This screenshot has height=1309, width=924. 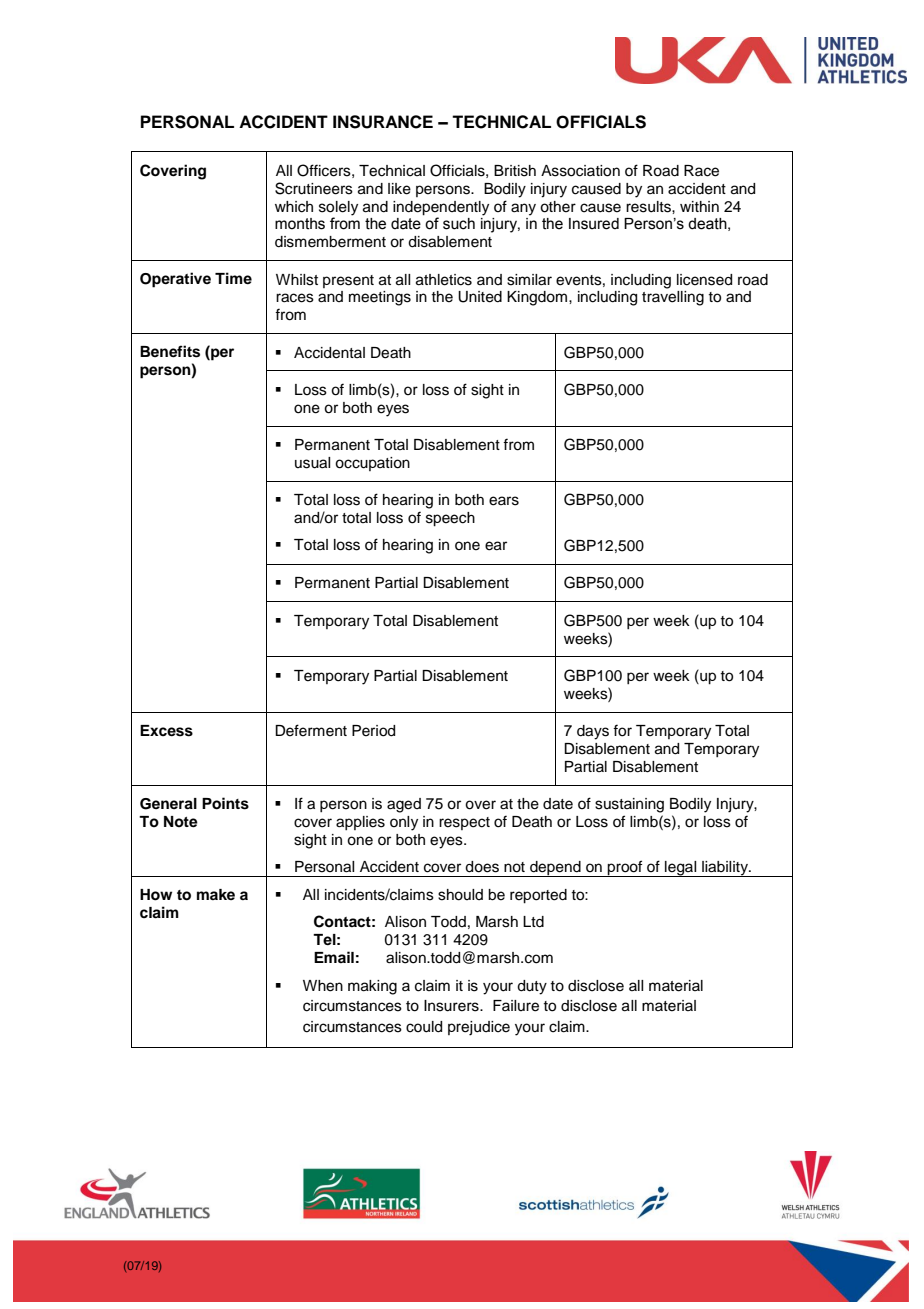 I want to click on Excess, so click(x=166, y=731).
